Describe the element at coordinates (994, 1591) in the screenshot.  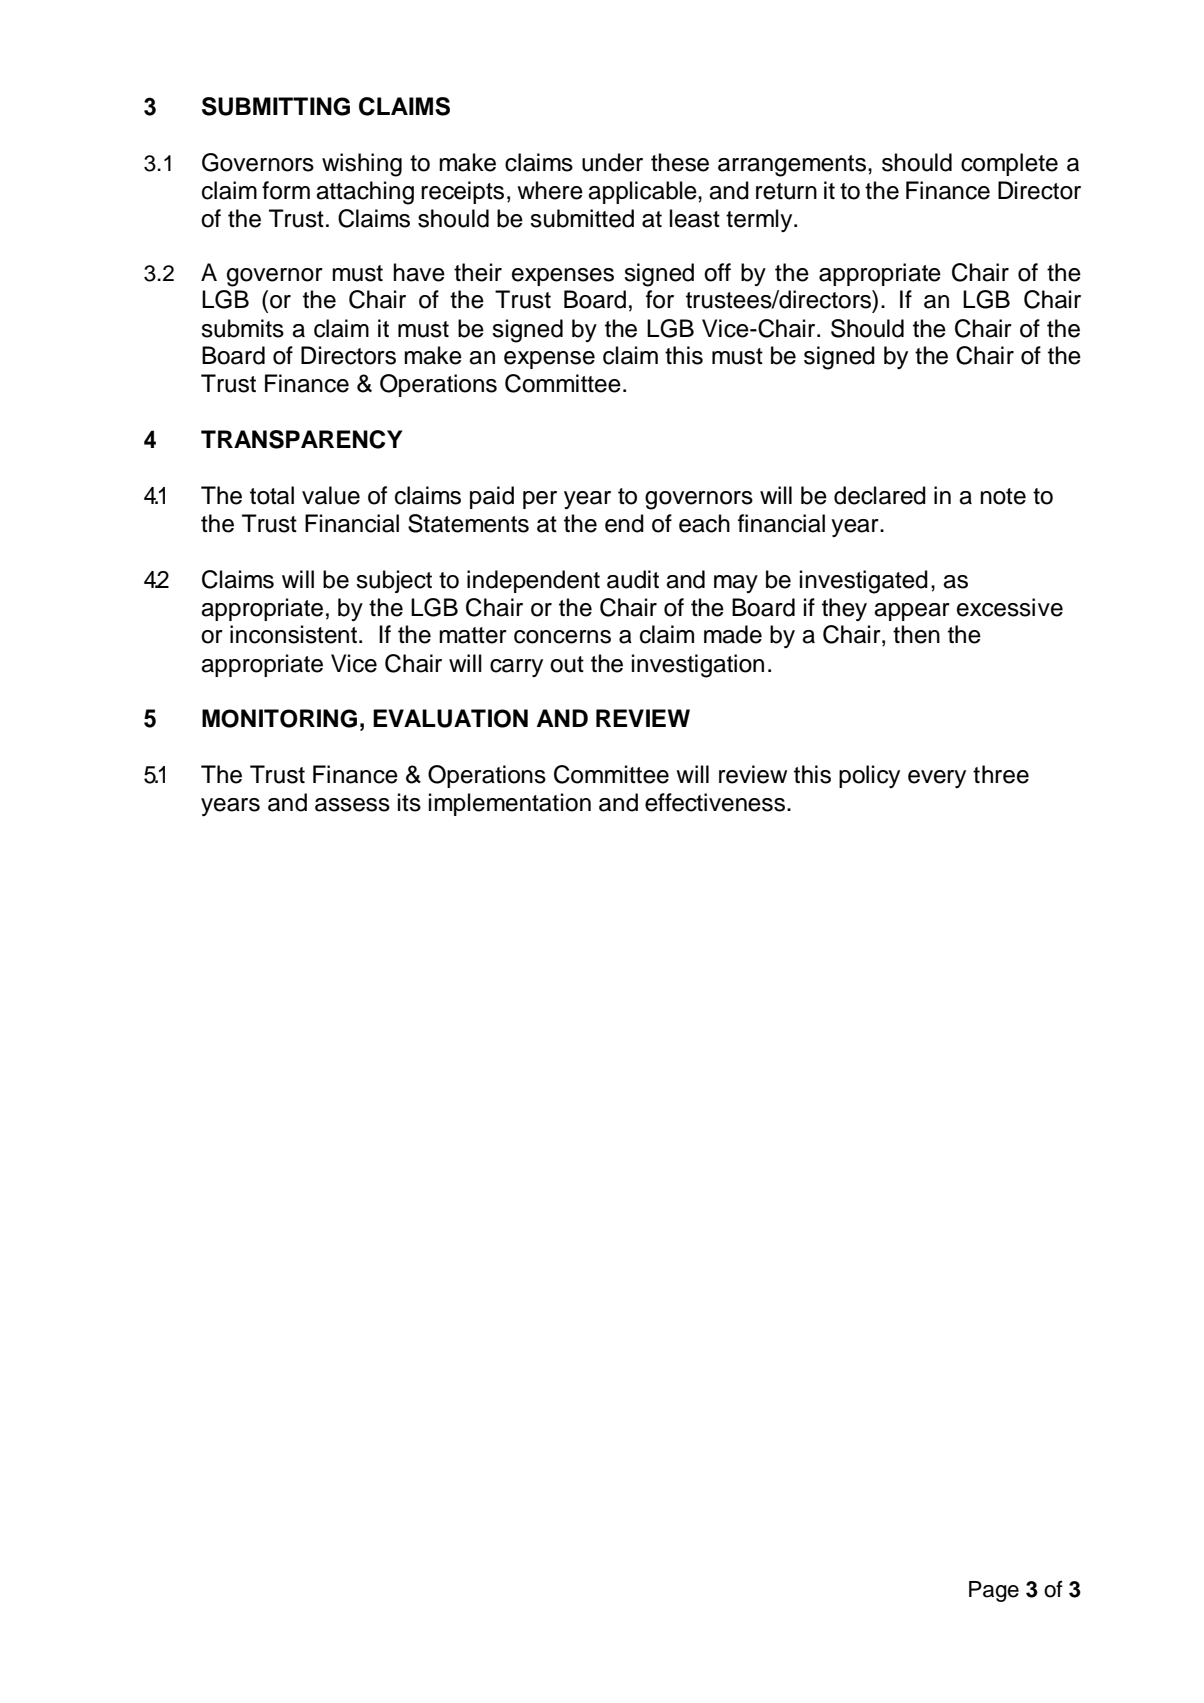
I see `Page` at that location.
